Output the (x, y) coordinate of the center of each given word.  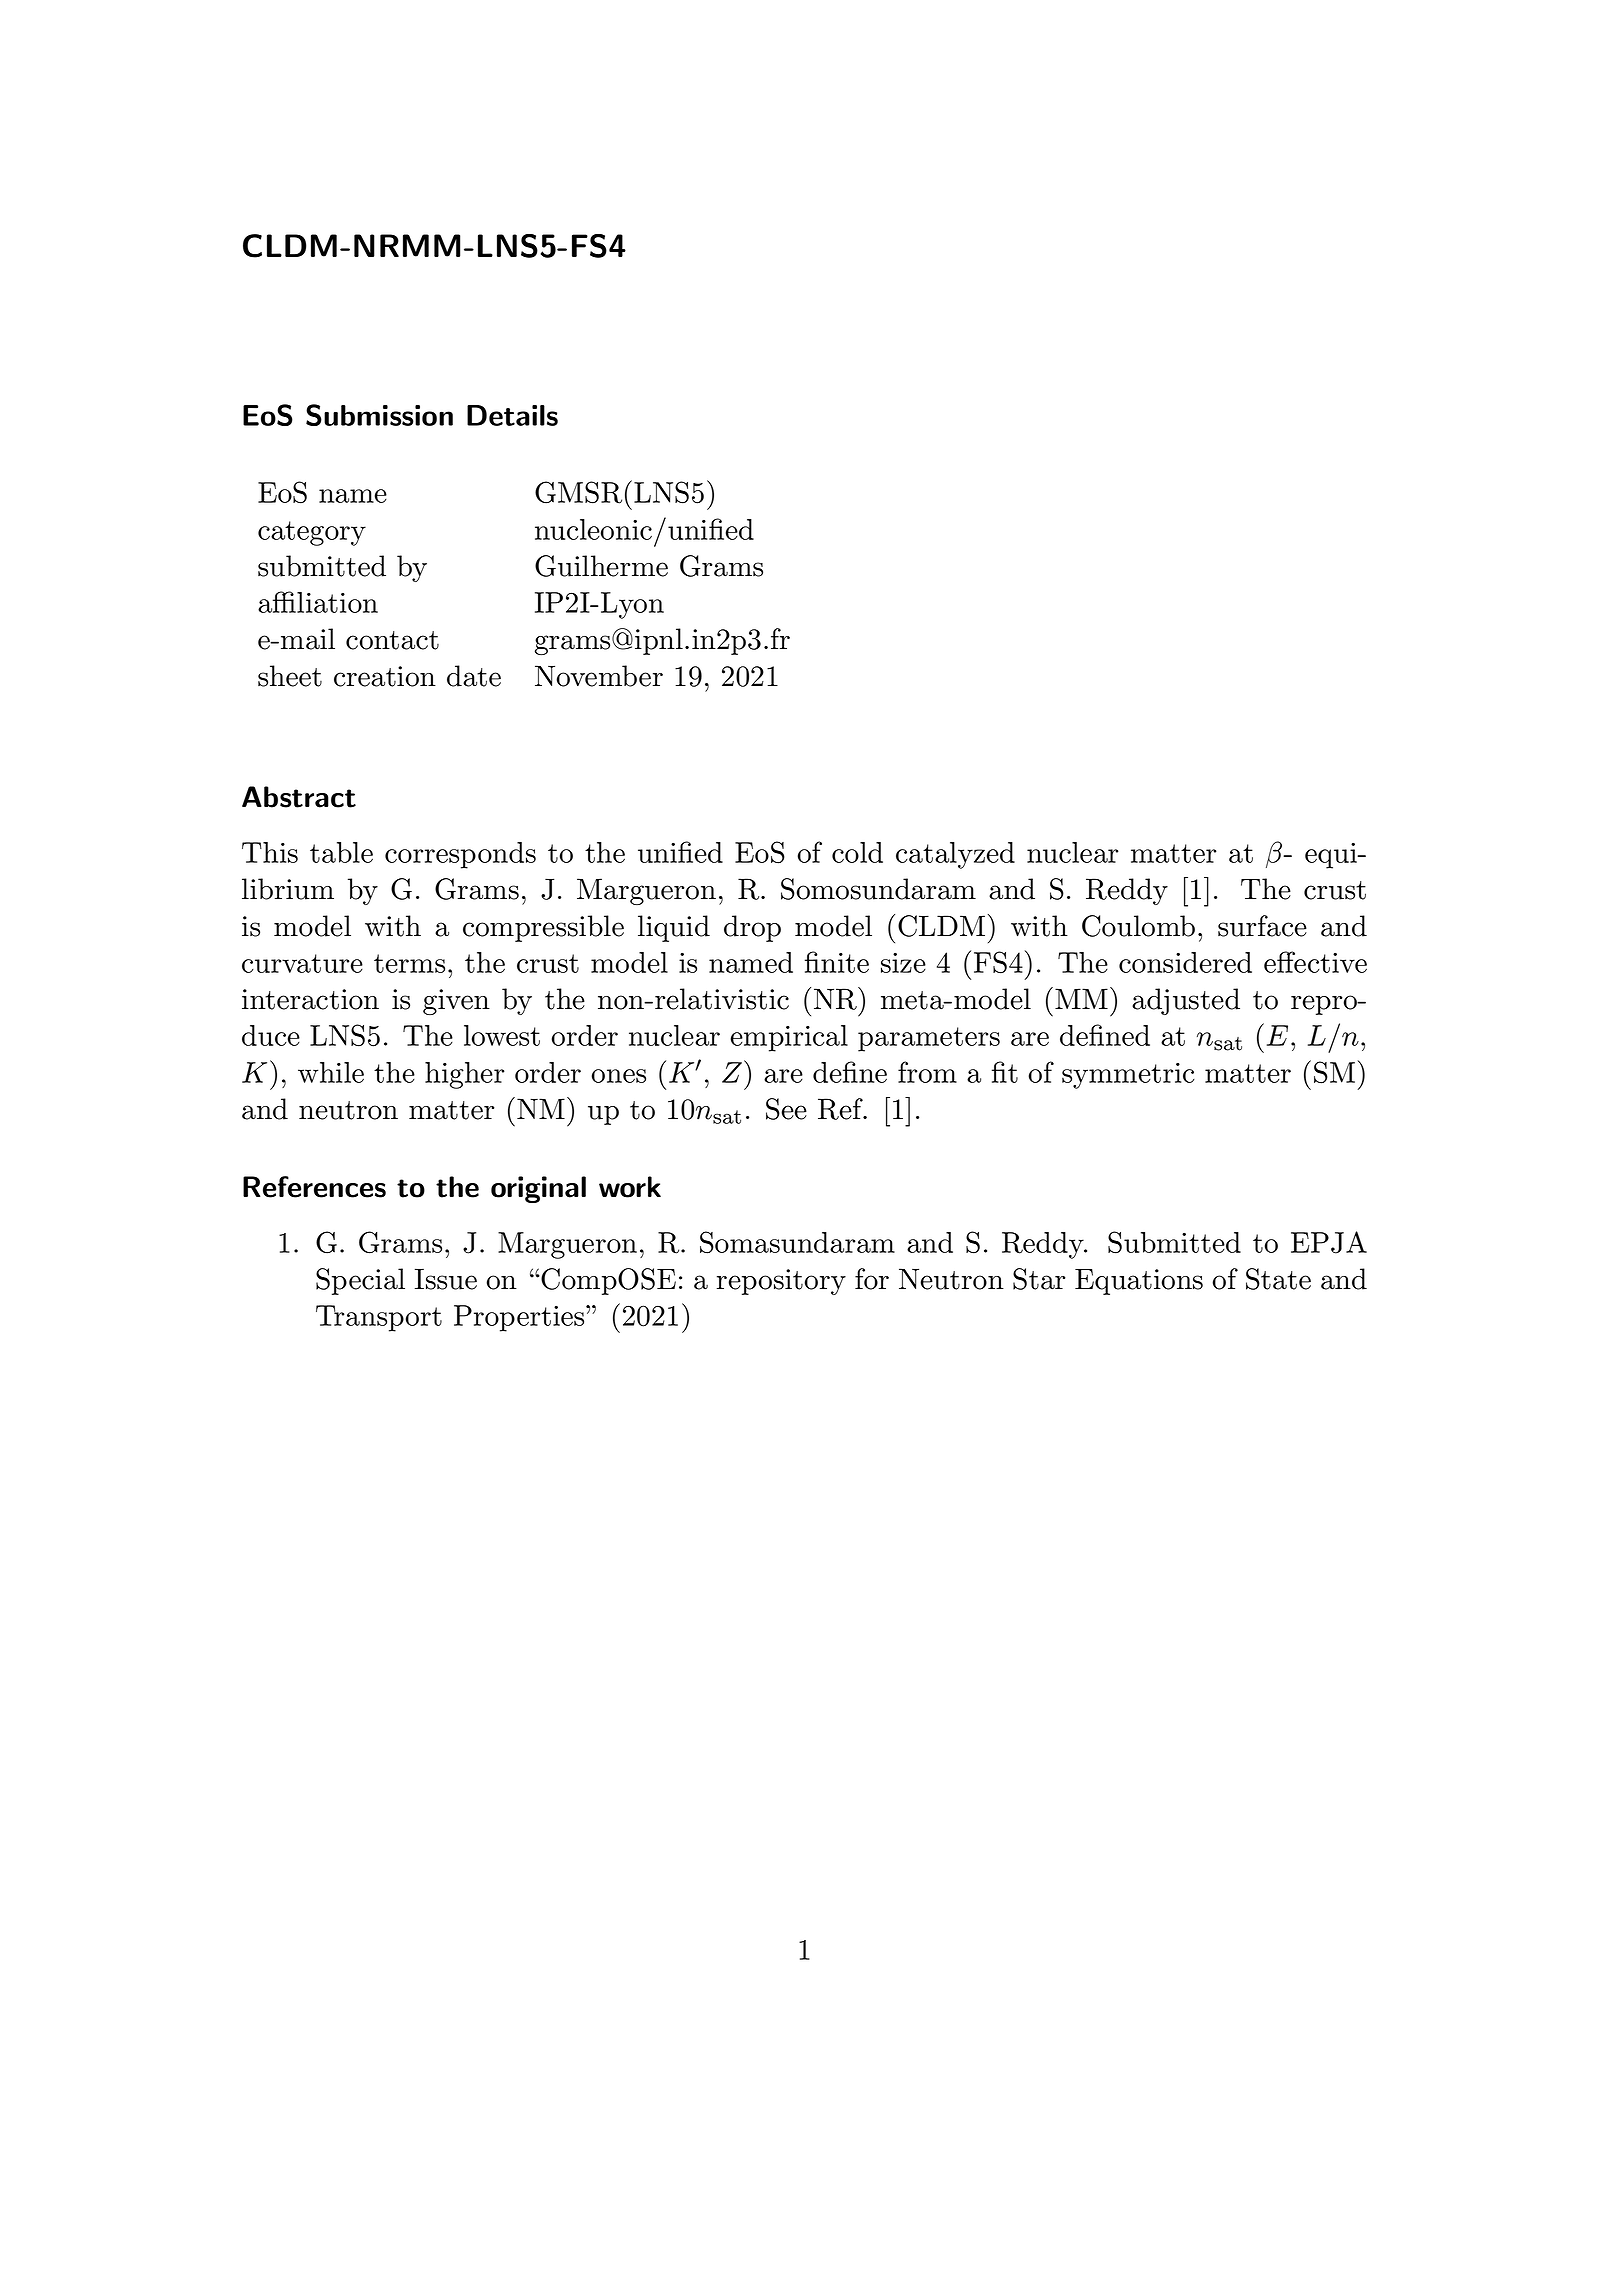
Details (512, 415)
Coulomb (1138, 926)
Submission (379, 415)
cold (857, 852)
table (341, 852)
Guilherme (601, 566)
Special (360, 1281)
